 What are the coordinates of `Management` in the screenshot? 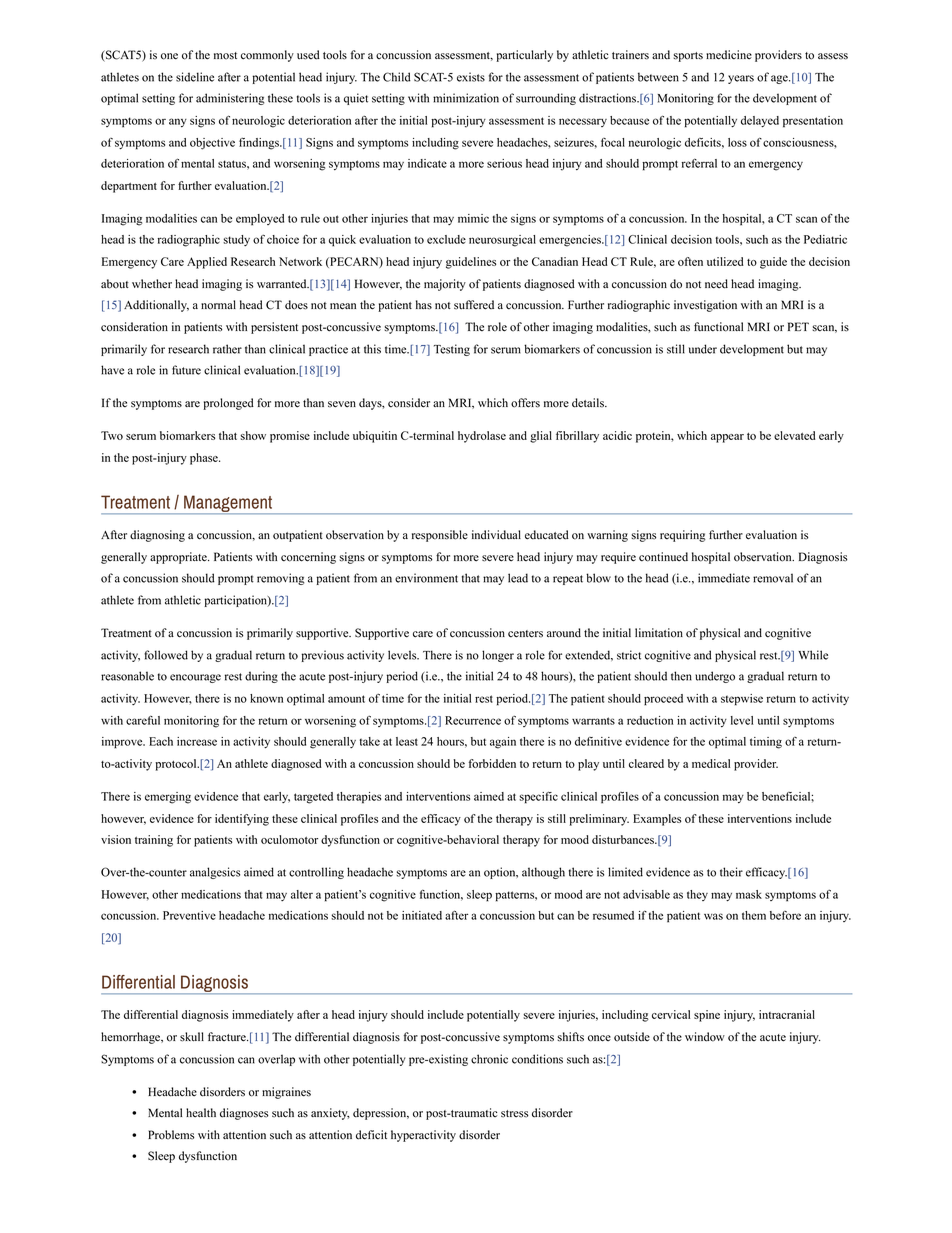 It's located at (228, 504).
